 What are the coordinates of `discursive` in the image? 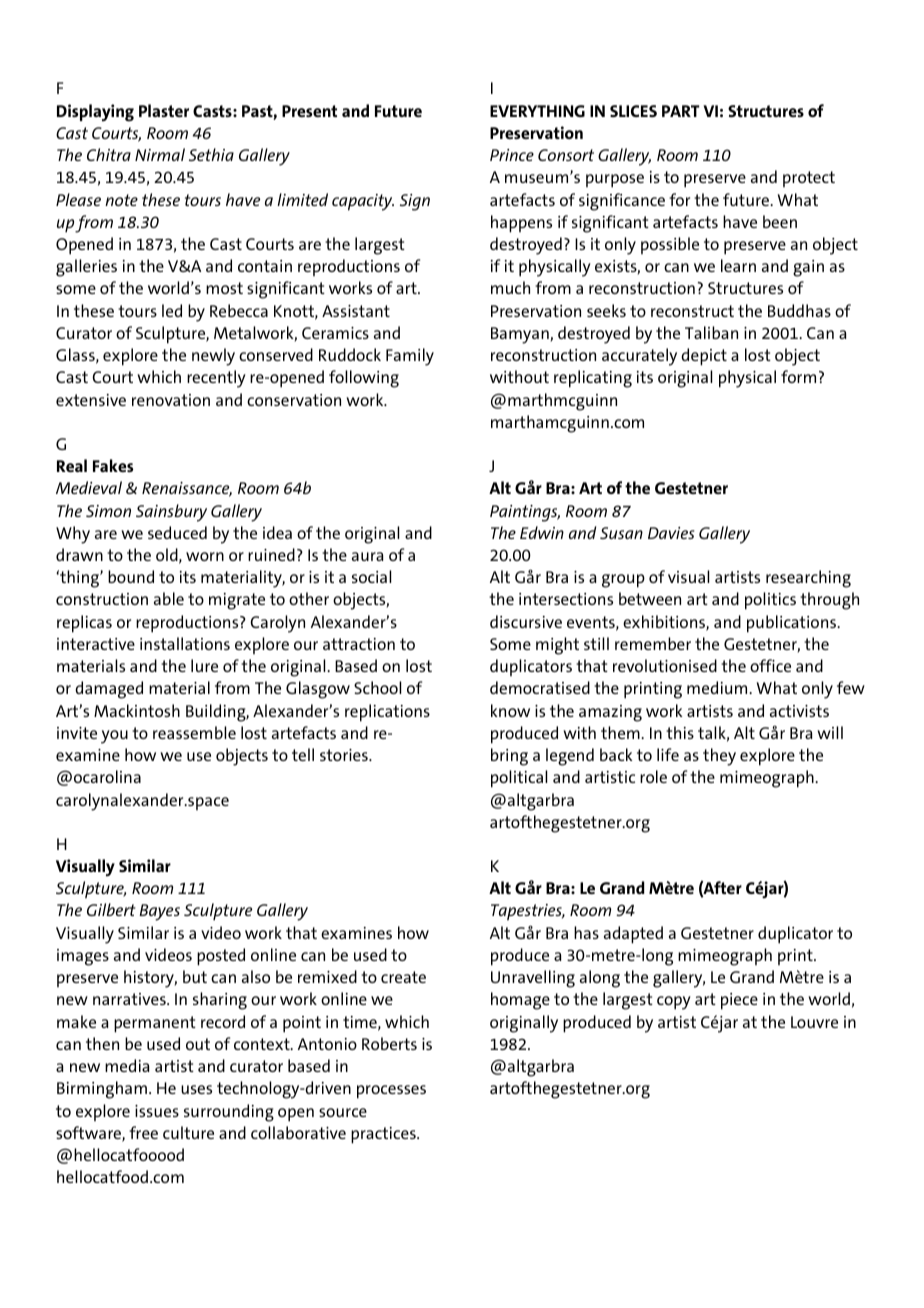 It's located at (526, 621).
